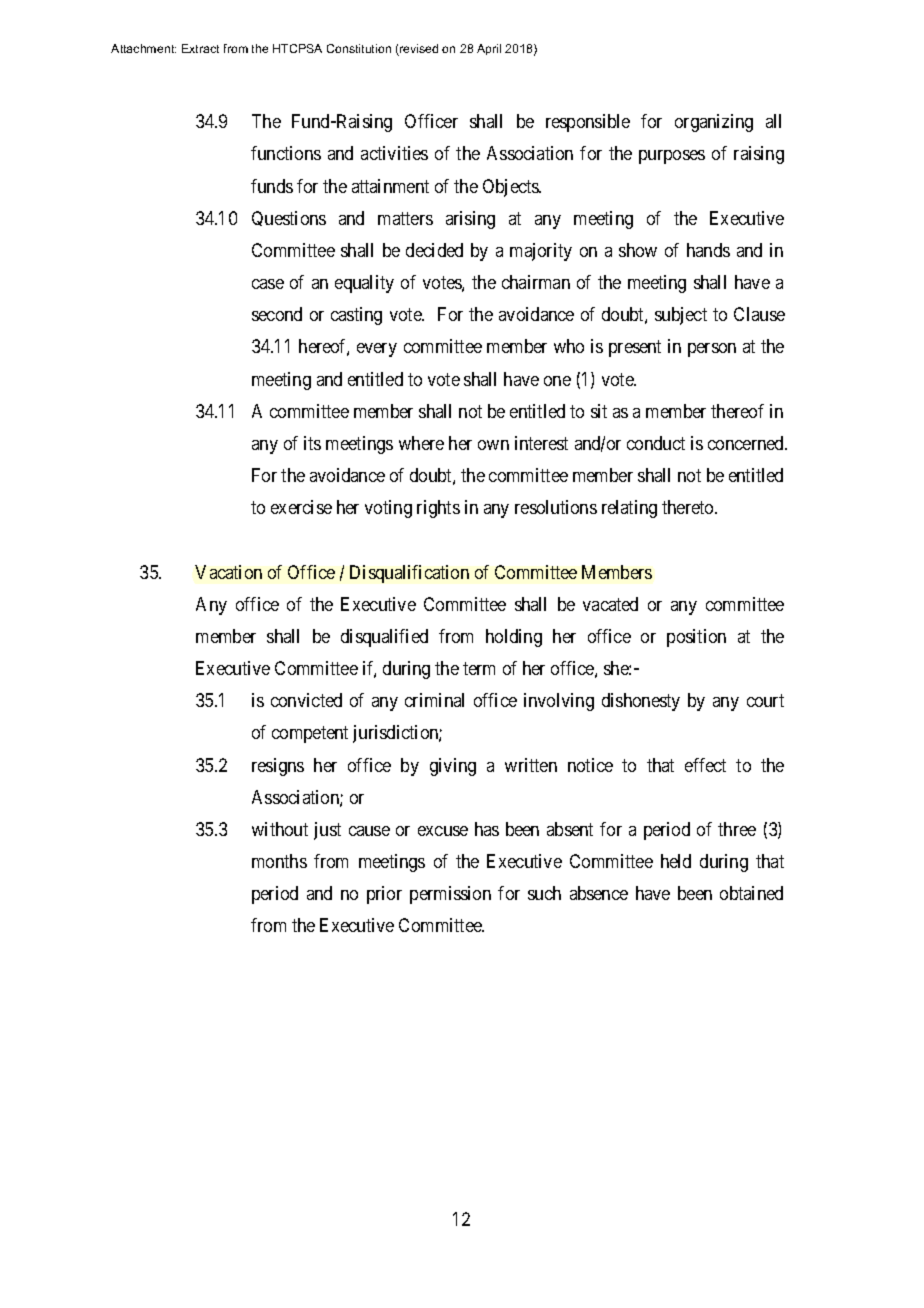  I want to click on months, so click(279, 861).
